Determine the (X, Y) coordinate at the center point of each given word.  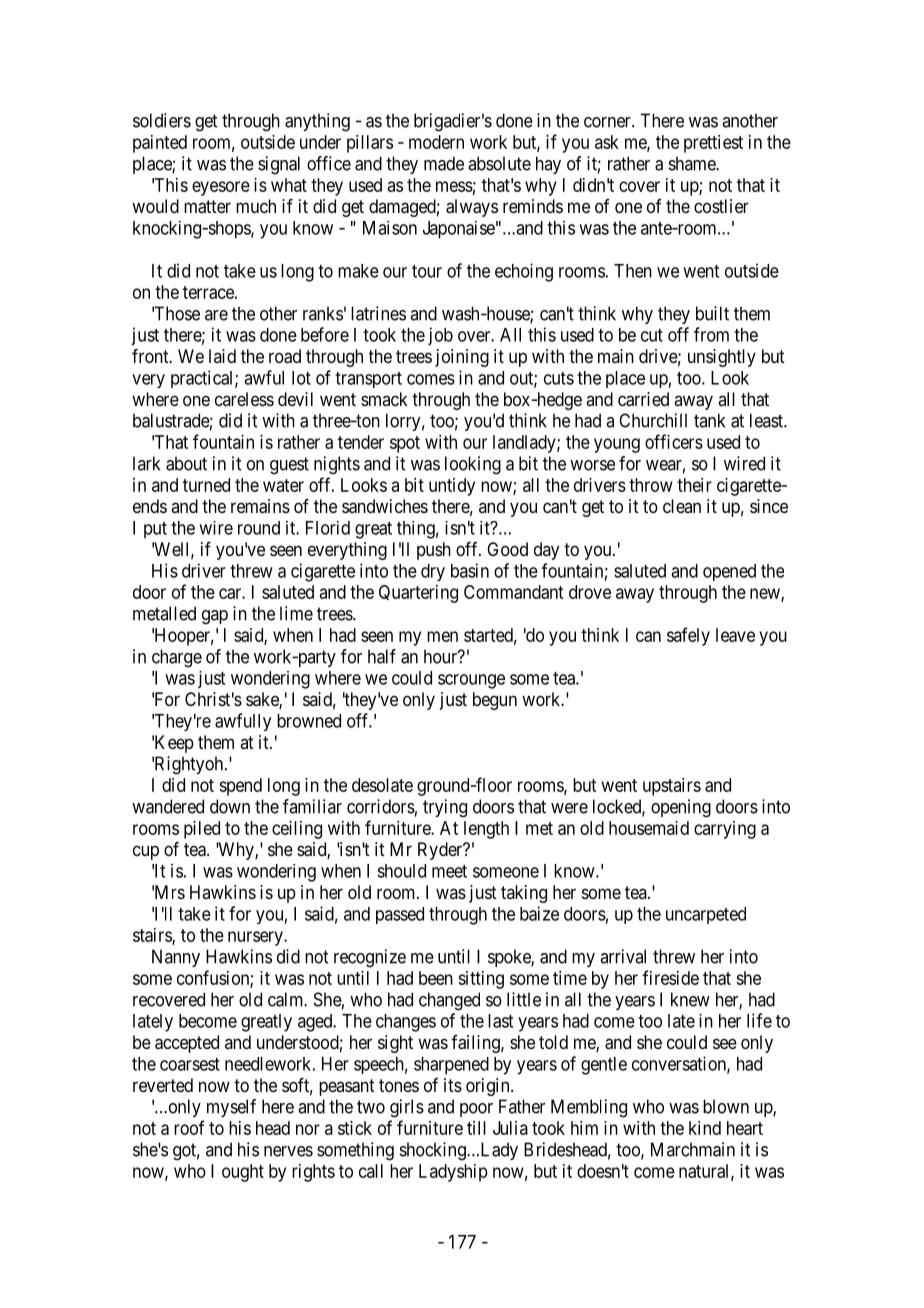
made (444, 163)
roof (189, 1127)
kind (705, 1128)
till (476, 1128)
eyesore (221, 188)
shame (693, 163)
